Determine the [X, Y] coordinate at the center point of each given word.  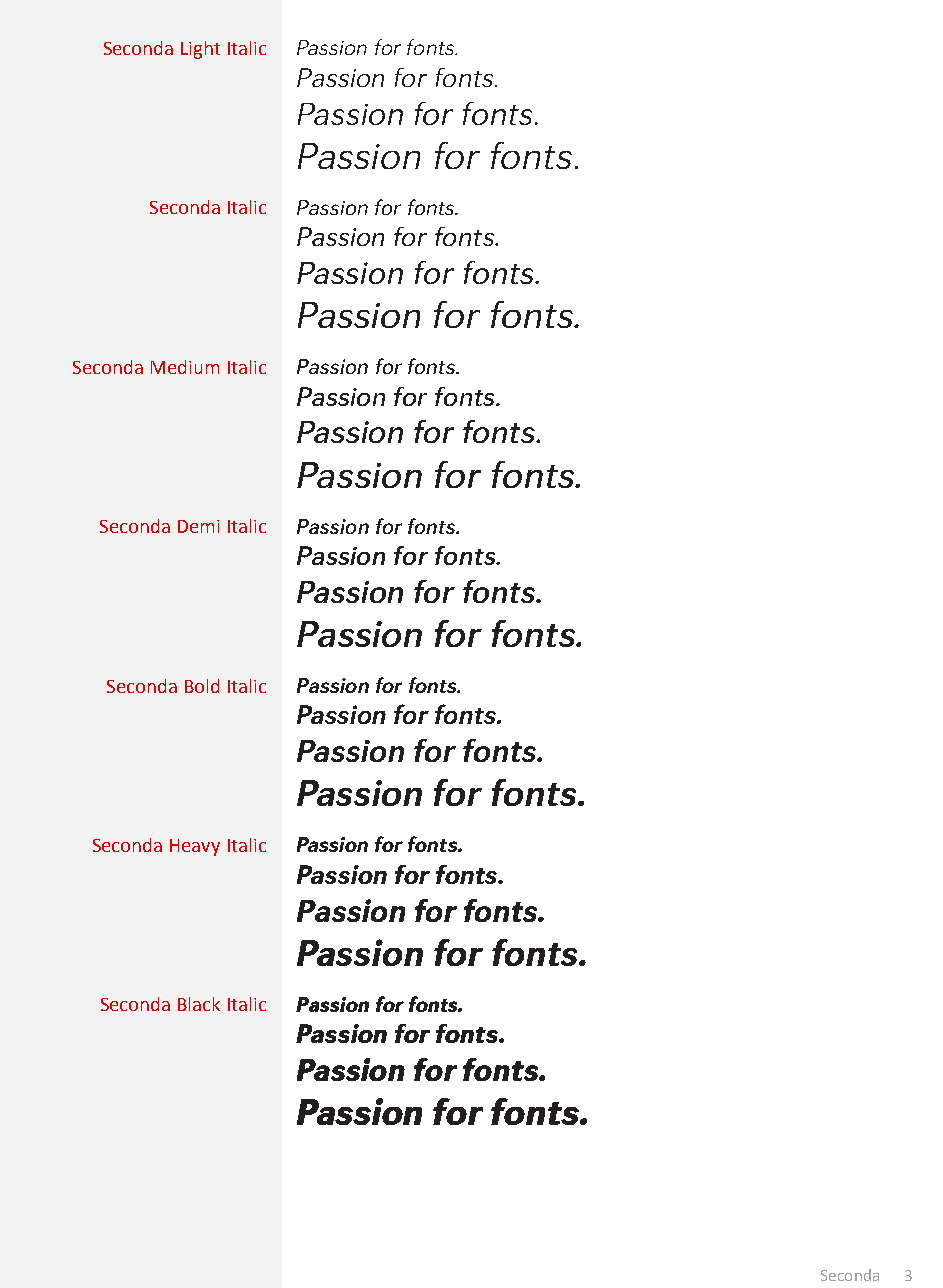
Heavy [195, 847]
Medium [185, 367]
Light [200, 50]
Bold [202, 686]
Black [199, 1004]
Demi [198, 526]
